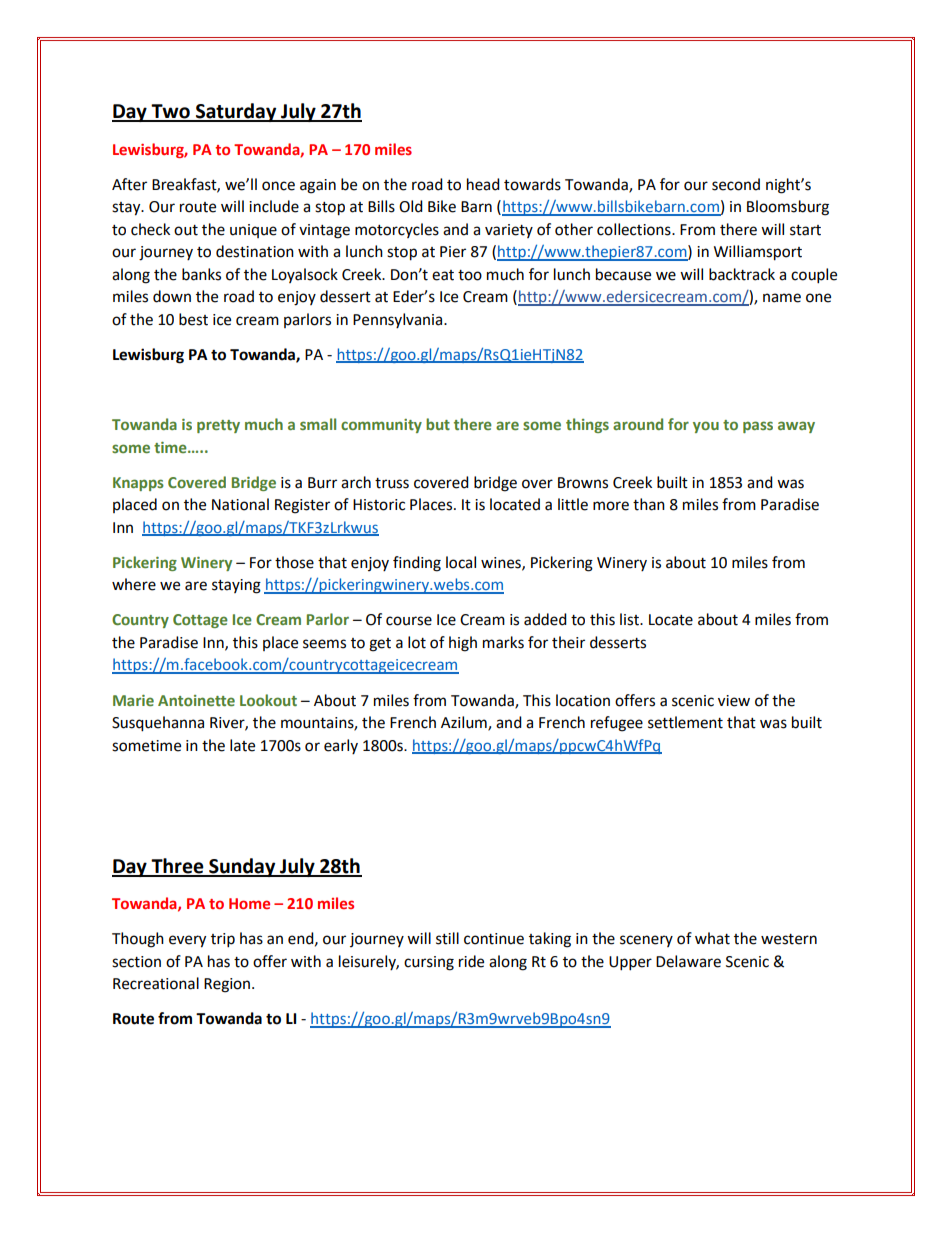 The image size is (952, 1233). Describe the element at coordinates (471, 961) in the screenshot. I see `ride` at that location.
